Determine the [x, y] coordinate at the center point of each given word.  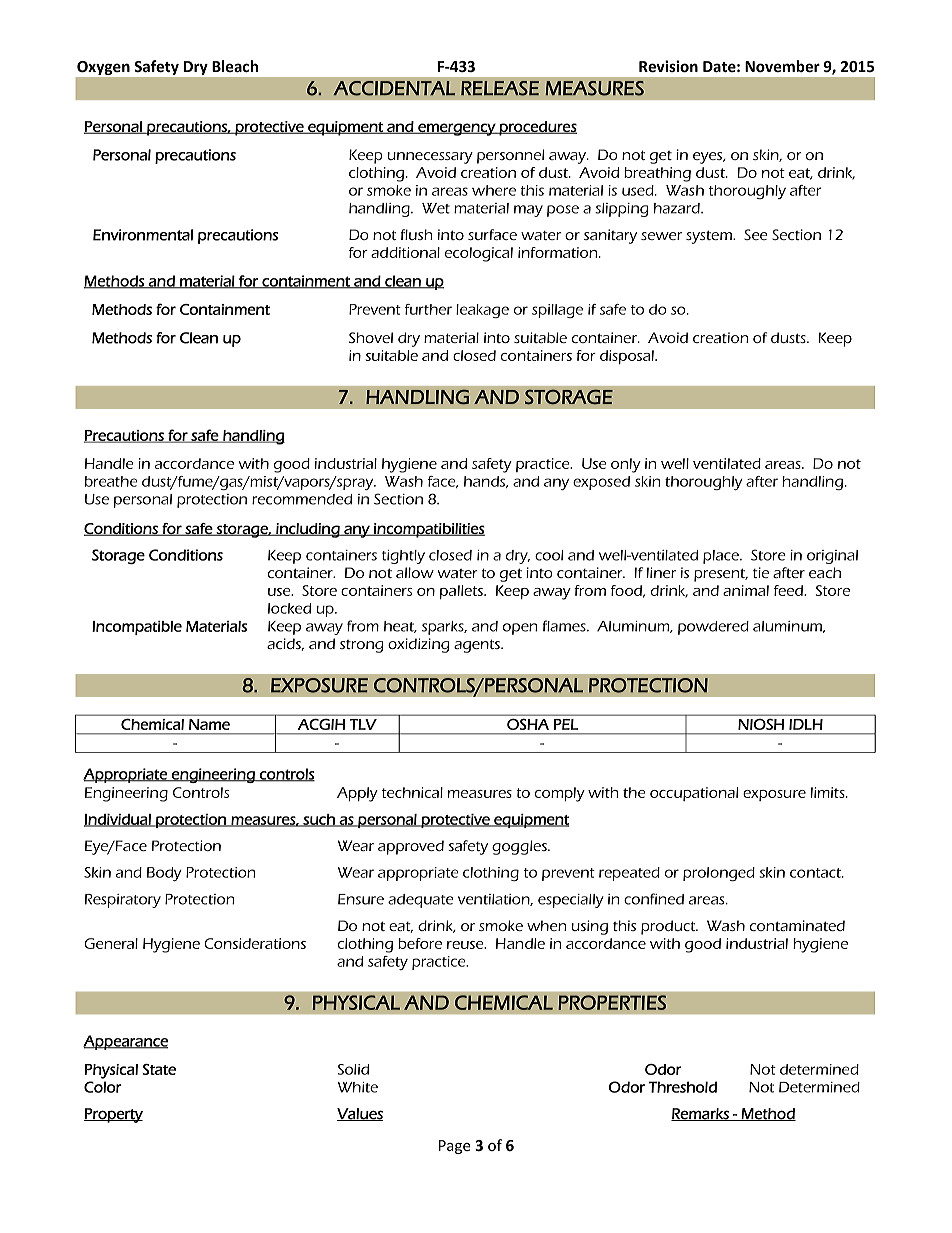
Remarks [701, 1114]
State [159, 1069]
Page [455, 1147]
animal [746, 590]
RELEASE [500, 88]
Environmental [143, 235]
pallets [462, 592]
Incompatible [137, 628]
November [782, 66]
